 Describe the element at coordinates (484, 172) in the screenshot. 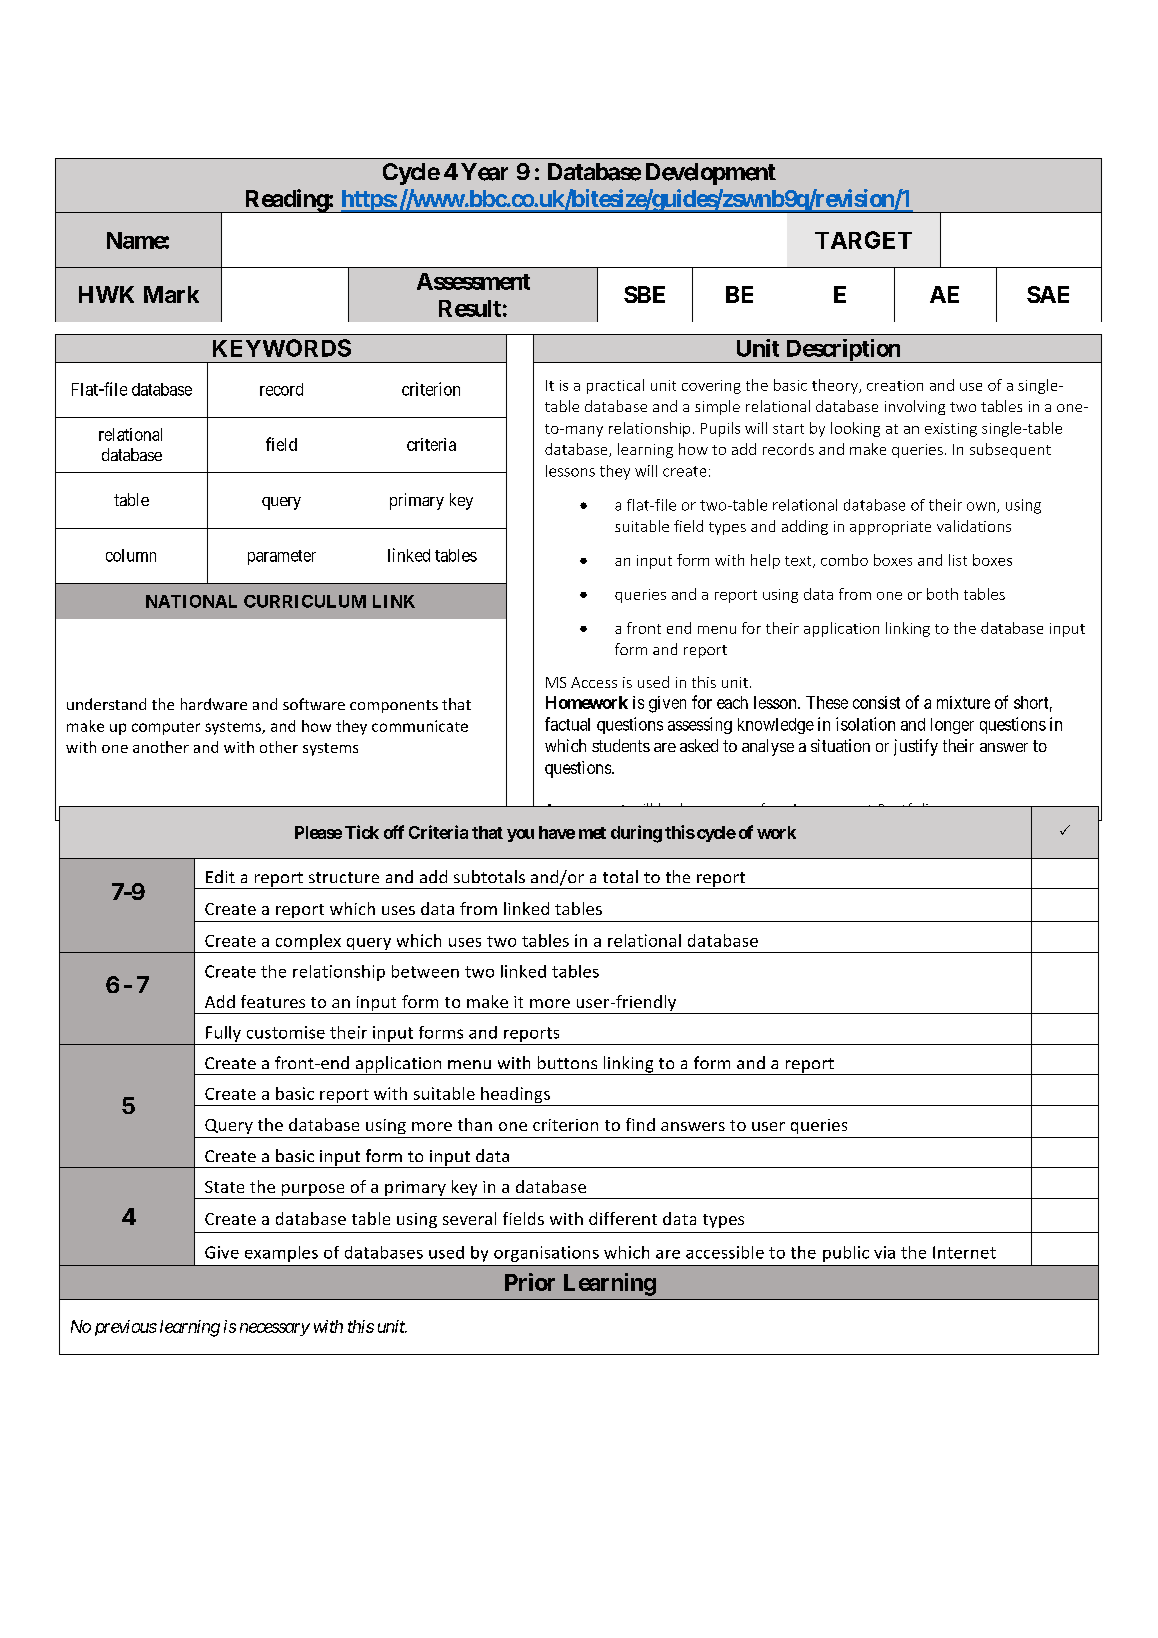

I see `Year` at that location.
